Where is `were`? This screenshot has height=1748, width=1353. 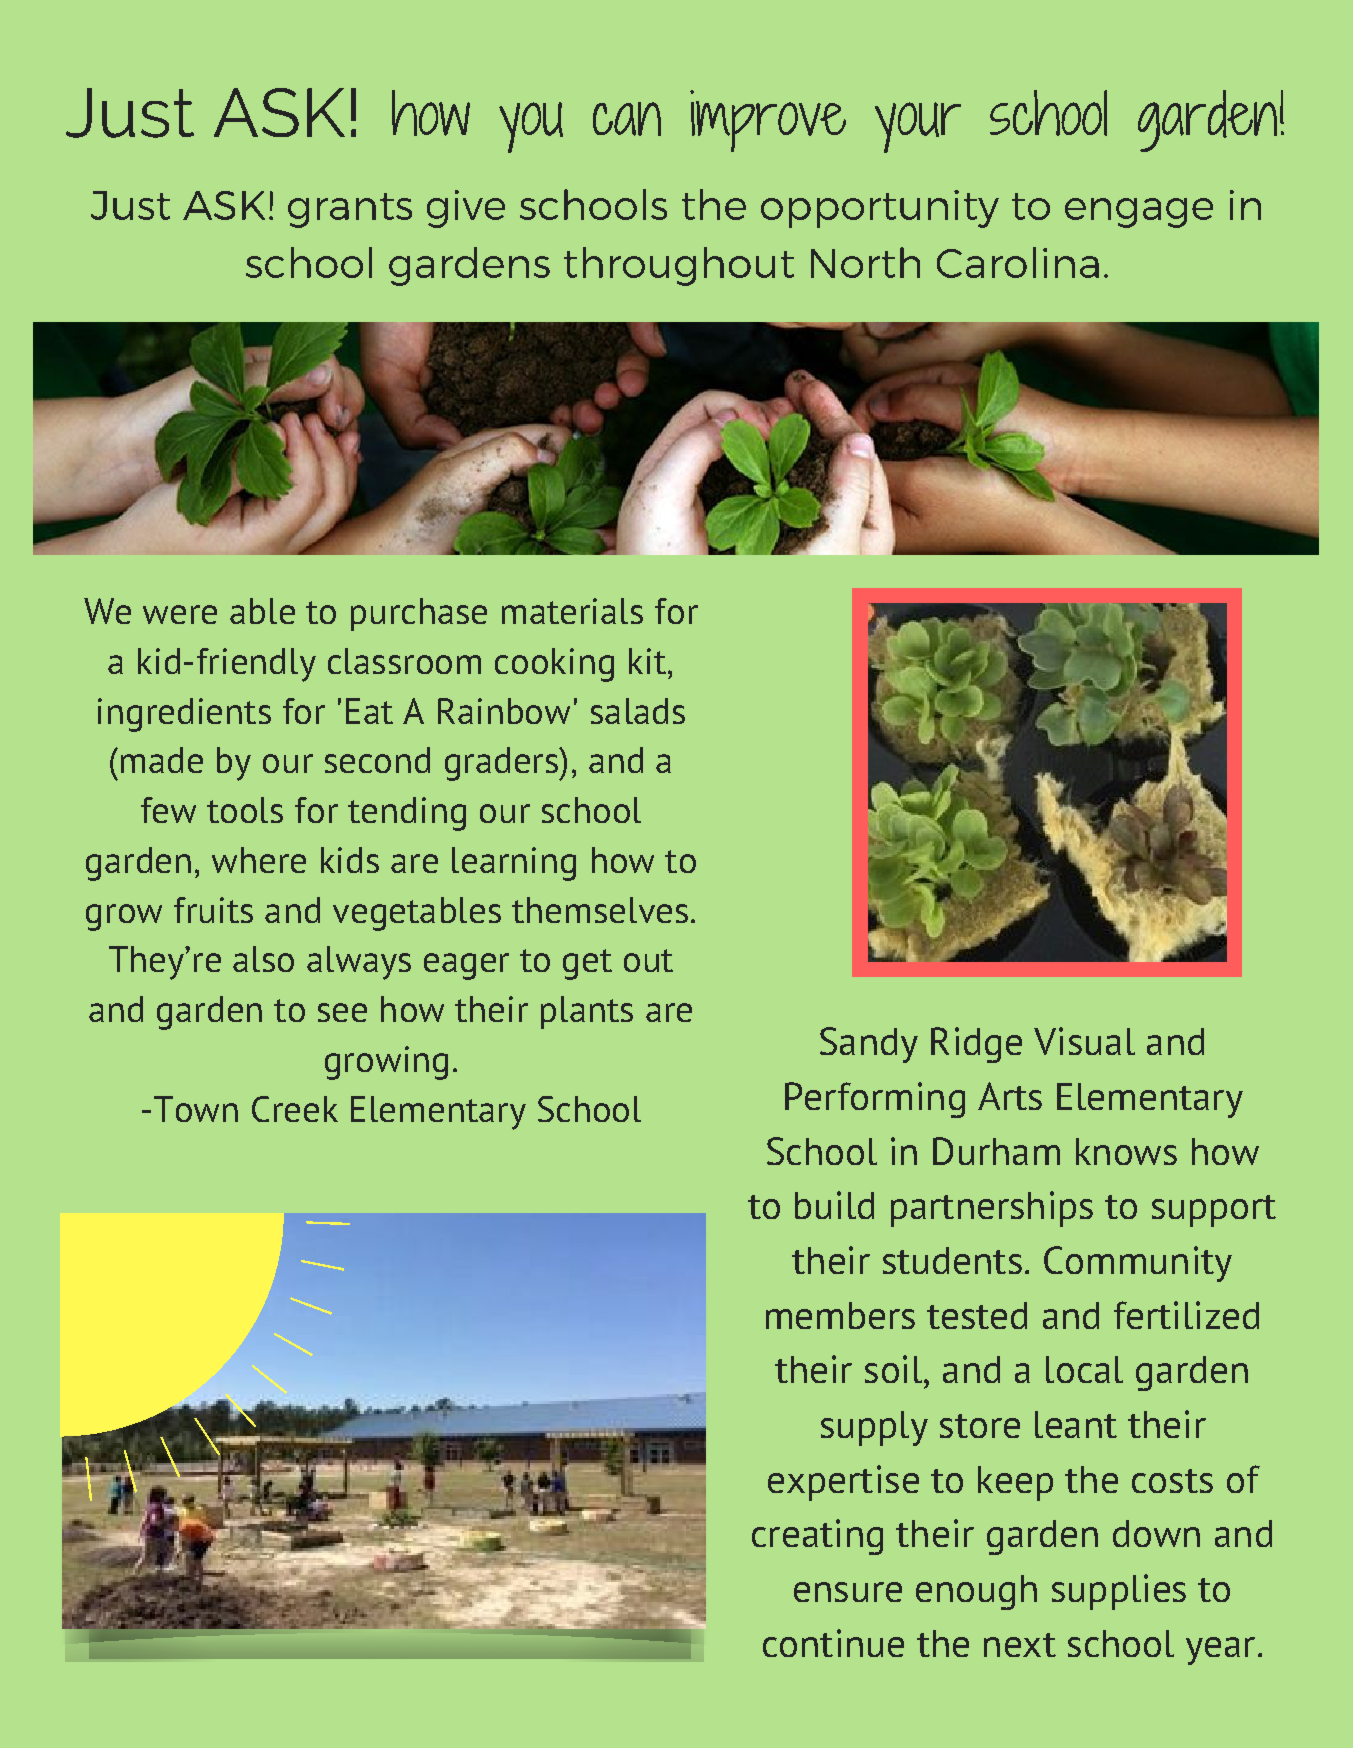
were is located at coordinates (180, 614).
